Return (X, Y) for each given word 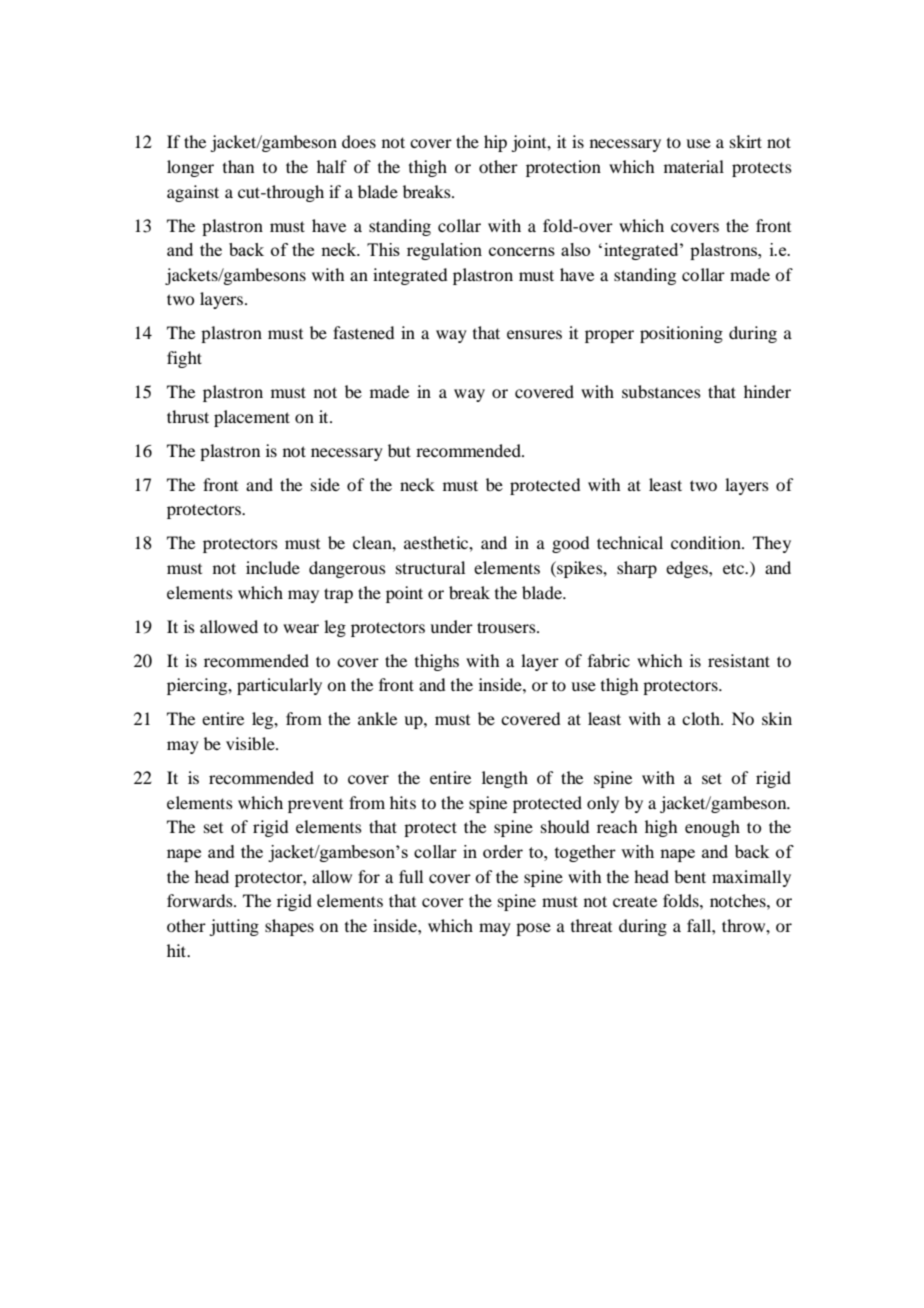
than (238, 166)
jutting (234, 927)
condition (707, 542)
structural (430, 567)
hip (495, 143)
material (694, 166)
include (273, 567)
